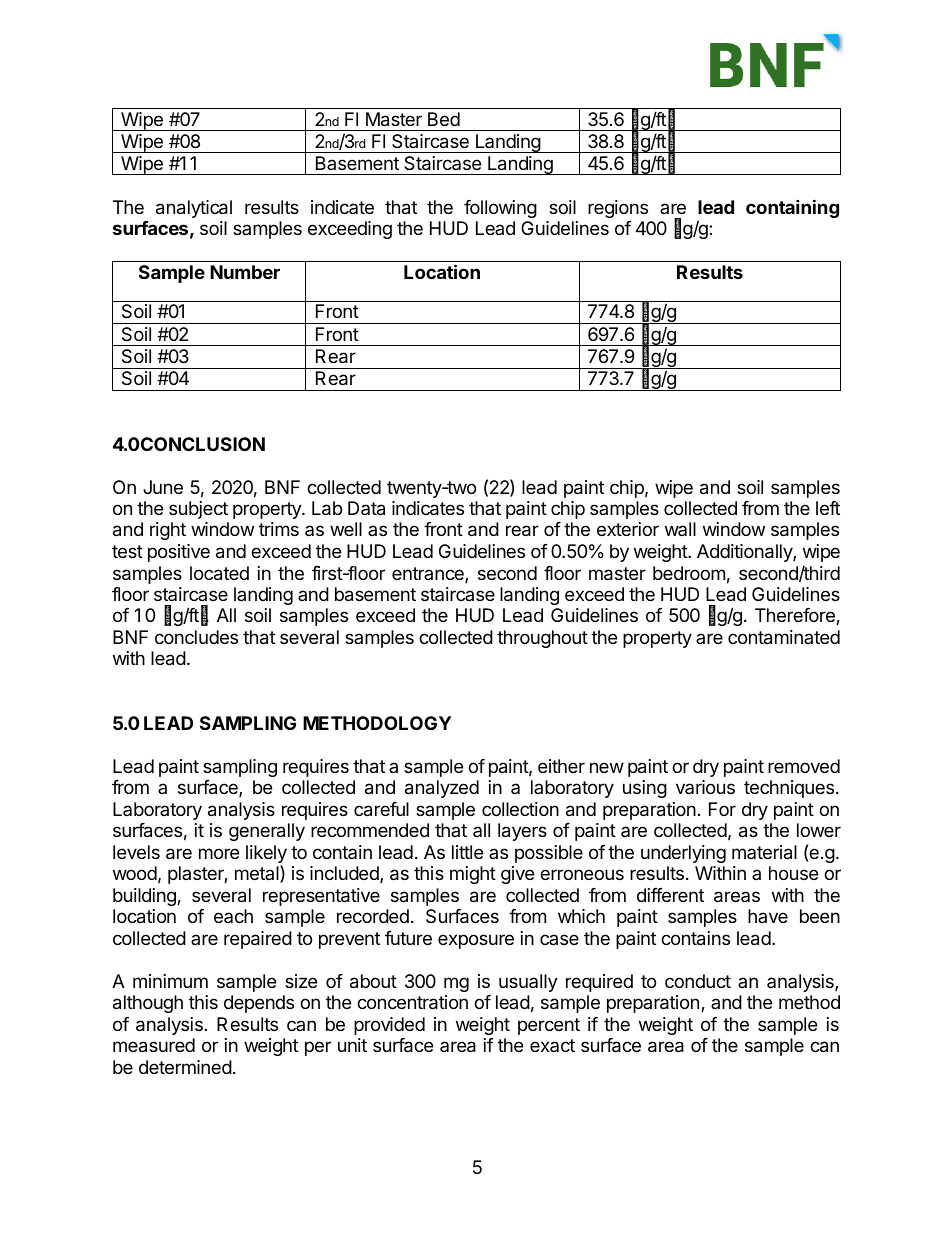 The height and width of the screenshot is (1233, 952). I want to click on following, so click(500, 209).
